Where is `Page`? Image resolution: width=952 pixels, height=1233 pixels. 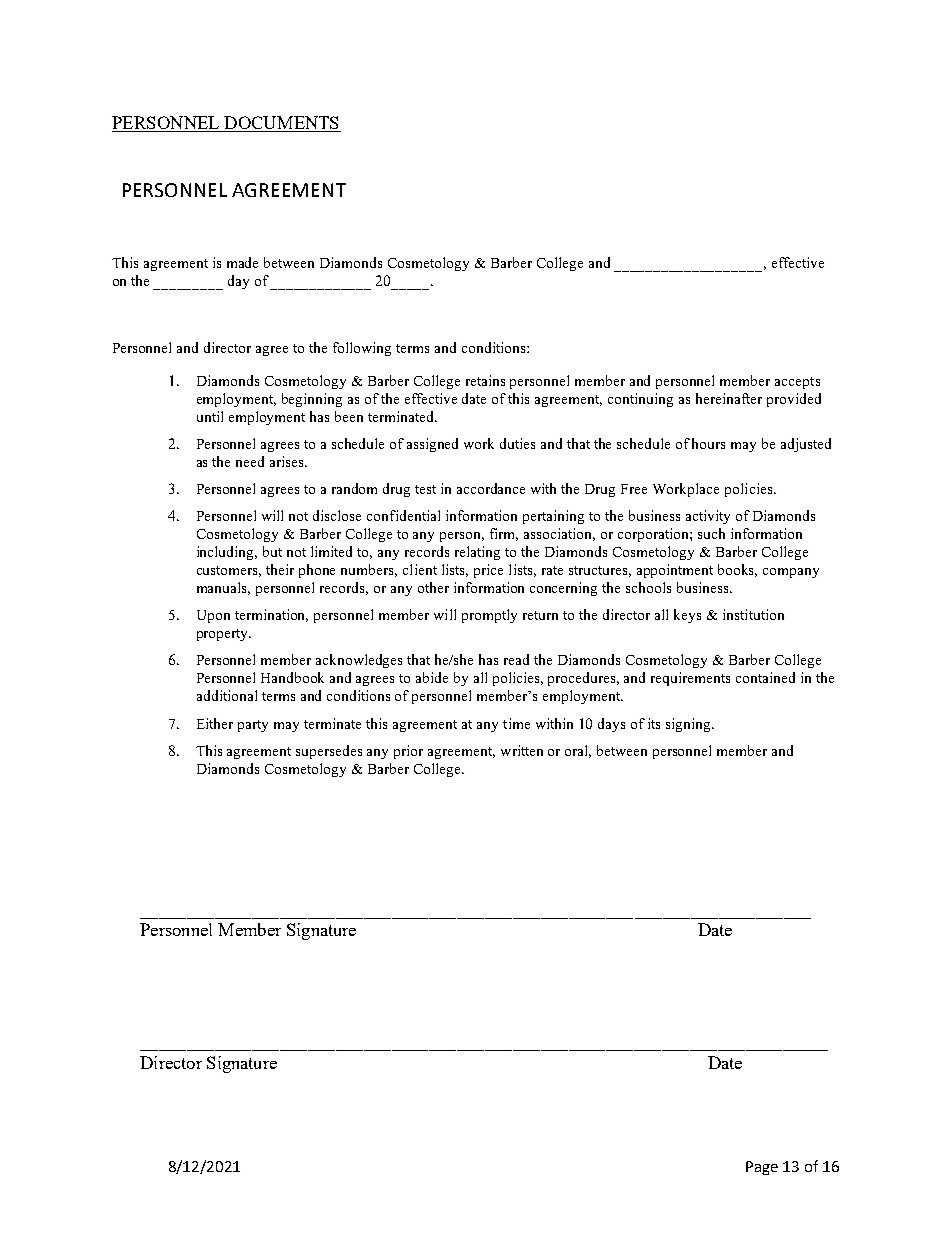 Page is located at coordinates (762, 1168).
